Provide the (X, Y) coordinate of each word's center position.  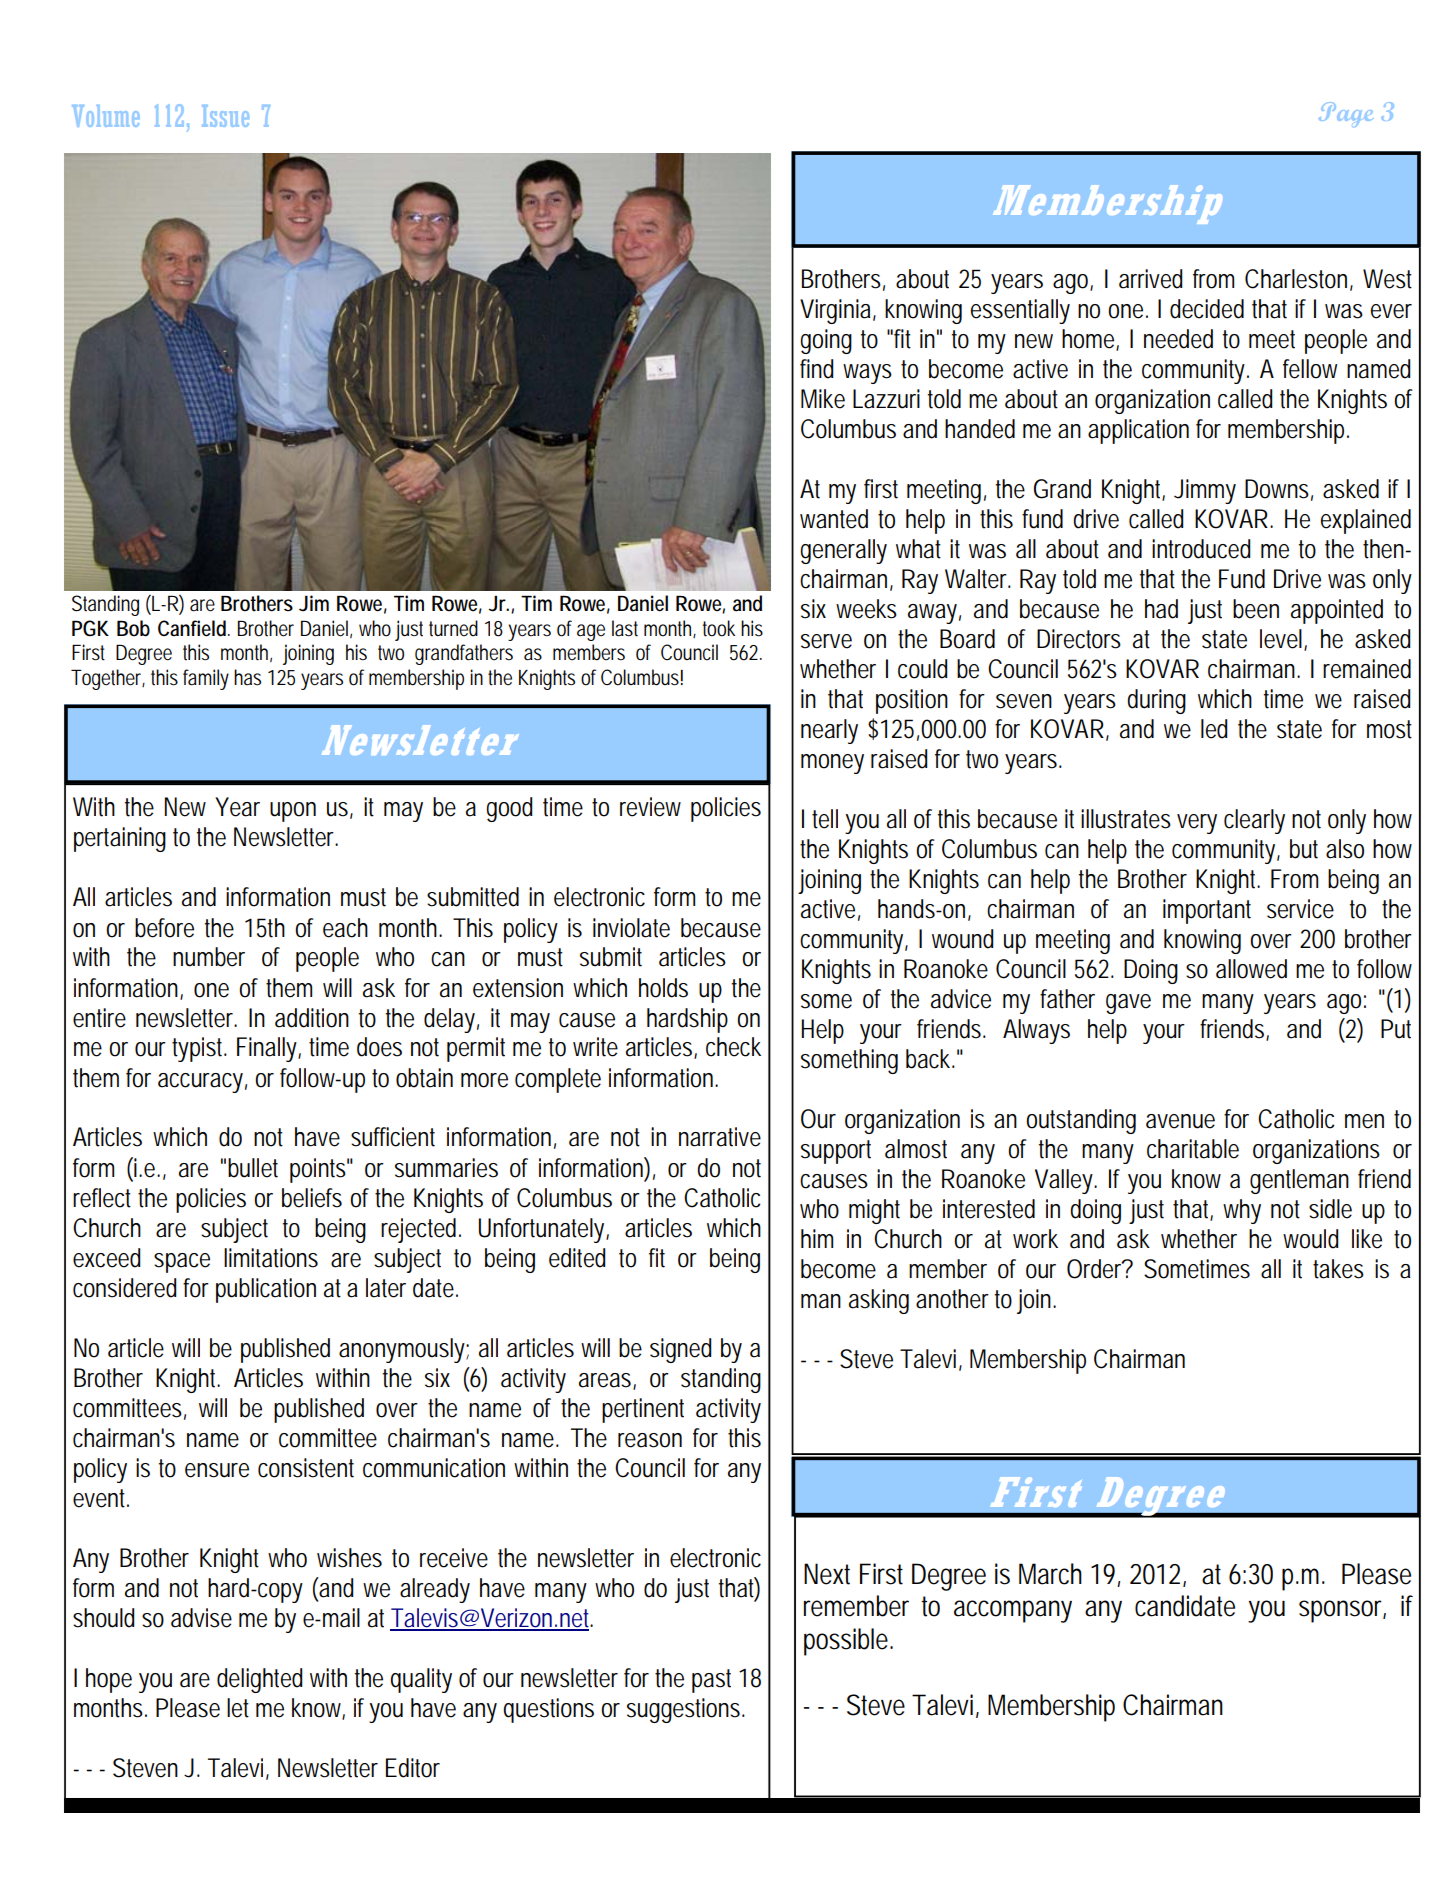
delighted (259, 1680)
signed (680, 1350)
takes (1338, 1269)
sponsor (1341, 1611)
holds (663, 988)
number (209, 957)
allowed (1251, 969)
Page (1346, 114)
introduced (1201, 549)
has (247, 677)
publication (266, 1290)
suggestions (683, 1710)
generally (843, 551)
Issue (225, 116)
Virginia (835, 311)
